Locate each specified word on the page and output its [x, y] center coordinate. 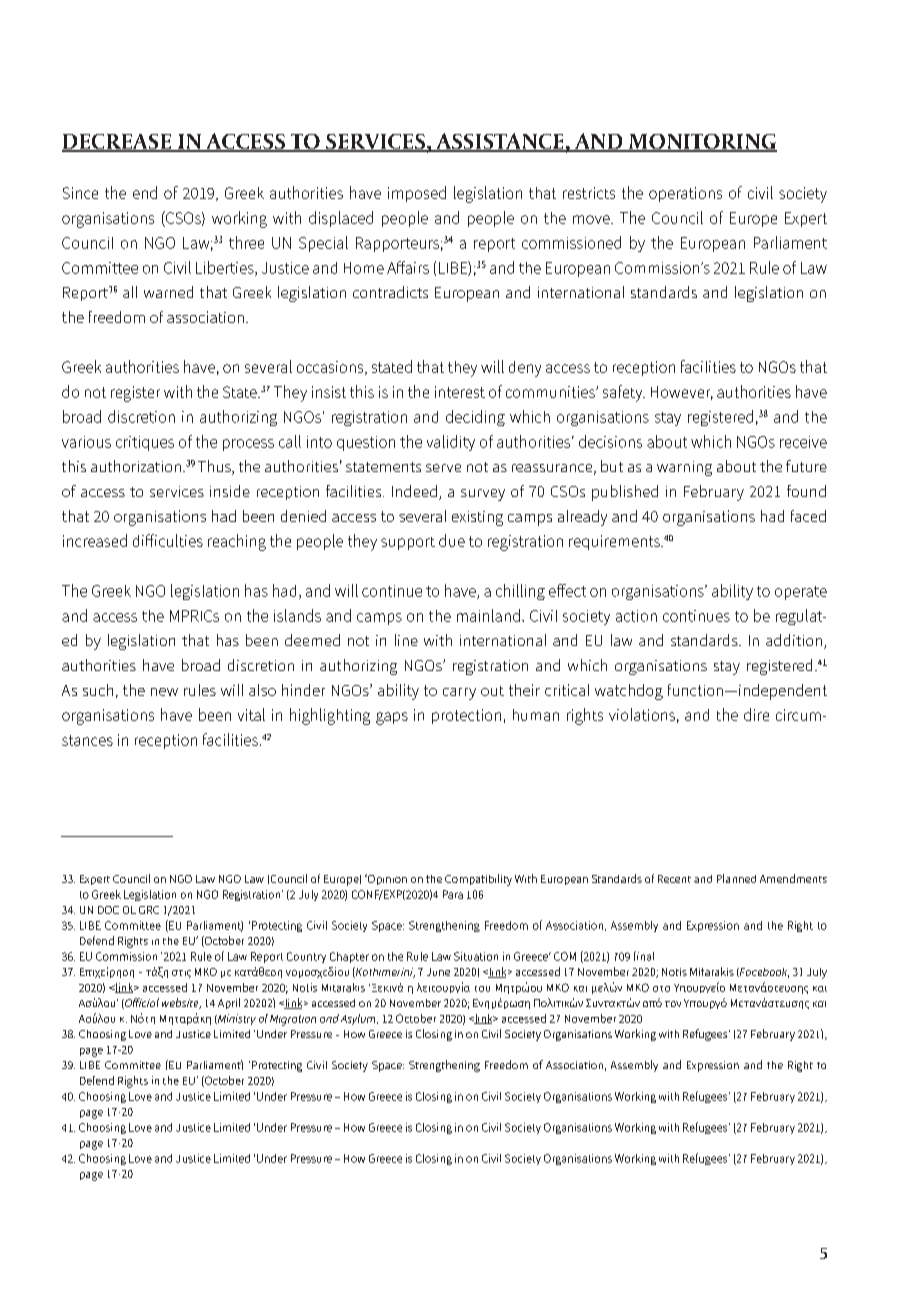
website [181, 1003]
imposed [417, 194]
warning [684, 468]
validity [451, 443]
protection [466, 716]
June [438, 972]
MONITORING [701, 143]
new [164, 692]
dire [756, 714]
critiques [145, 443]
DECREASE [117, 143]
